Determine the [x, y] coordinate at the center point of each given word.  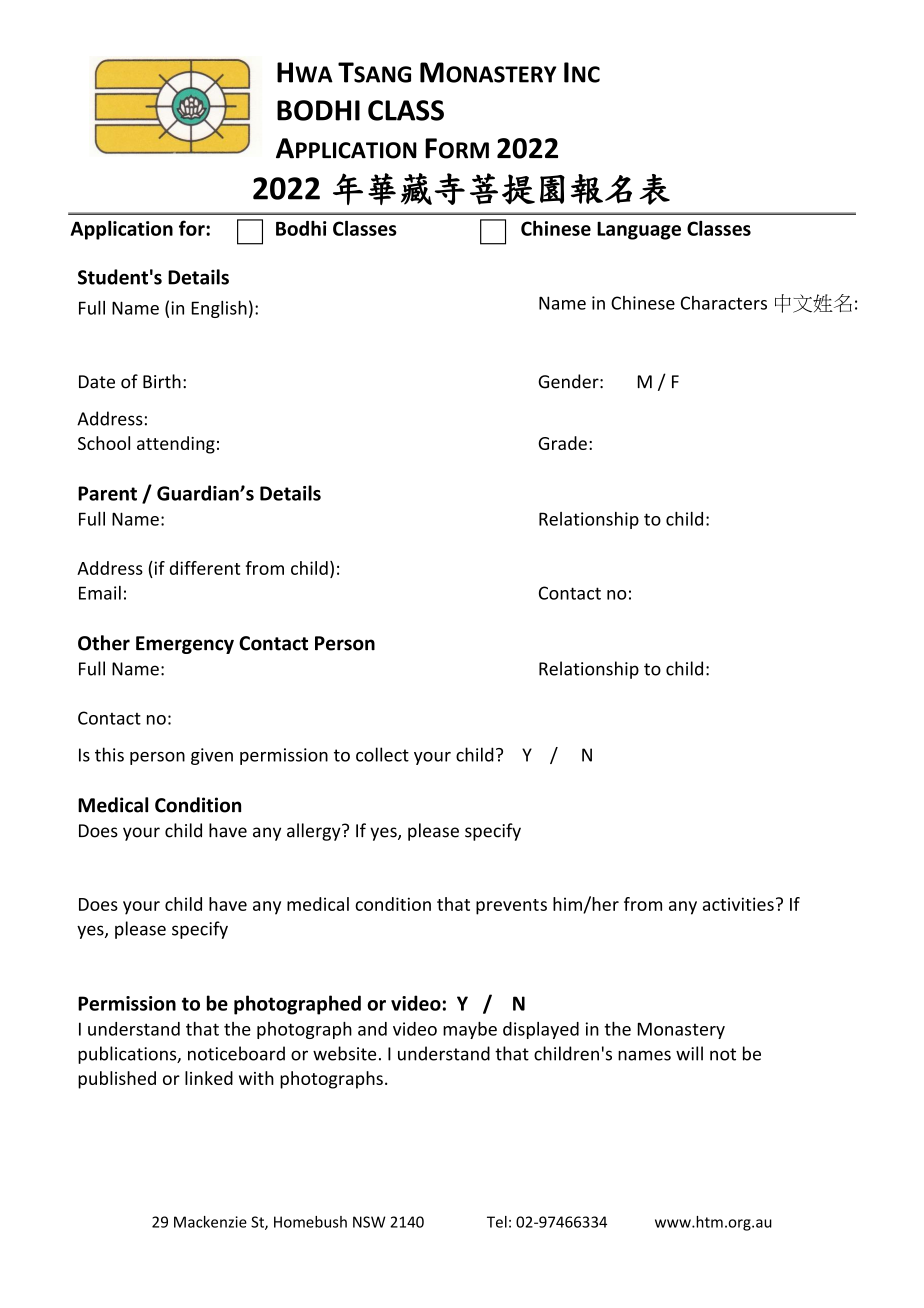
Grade [562, 443]
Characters [724, 303]
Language [639, 230]
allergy [315, 832]
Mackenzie [210, 1222]
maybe [470, 1030]
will [689, 1053]
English [219, 309]
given [212, 756]
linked [209, 1078]
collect [382, 754]
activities [738, 904]
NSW [369, 1222]
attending [176, 445]
